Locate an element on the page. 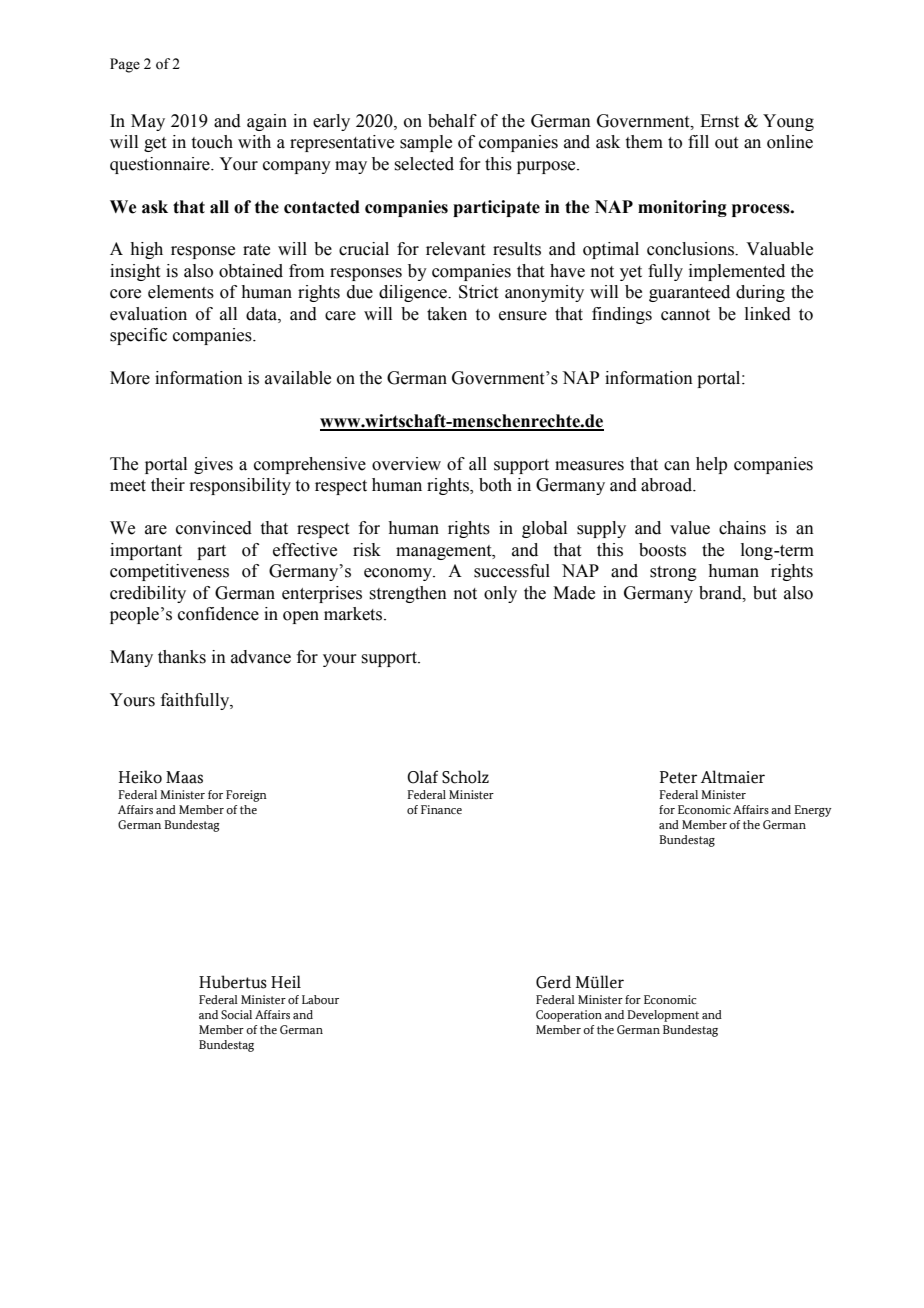 This document has height=1308, width=924. management is located at coordinates (445, 552).
